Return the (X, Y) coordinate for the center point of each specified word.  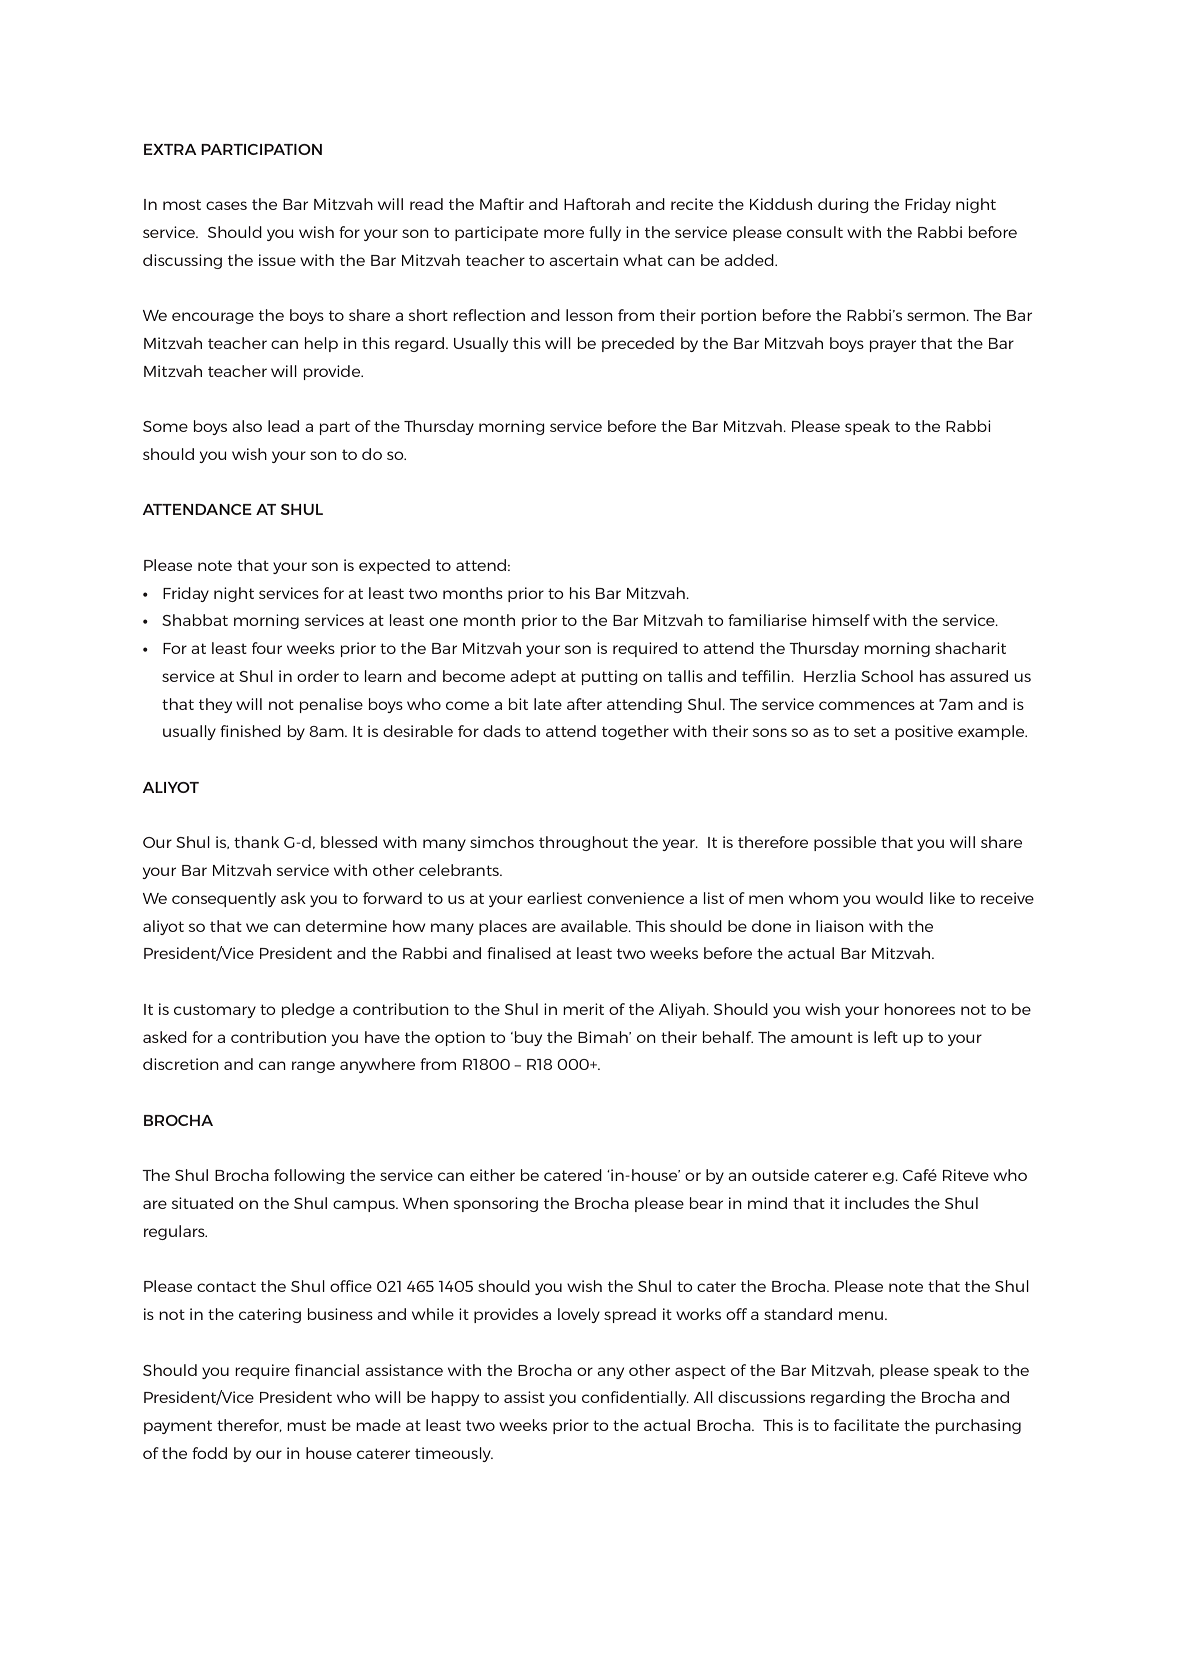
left (886, 1037)
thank (256, 842)
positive (924, 732)
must (306, 1425)
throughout (583, 843)
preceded (638, 344)
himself (841, 620)
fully (605, 233)
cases (226, 205)
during (843, 205)
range (313, 1067)
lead (283, 426)
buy (528, 1038)
